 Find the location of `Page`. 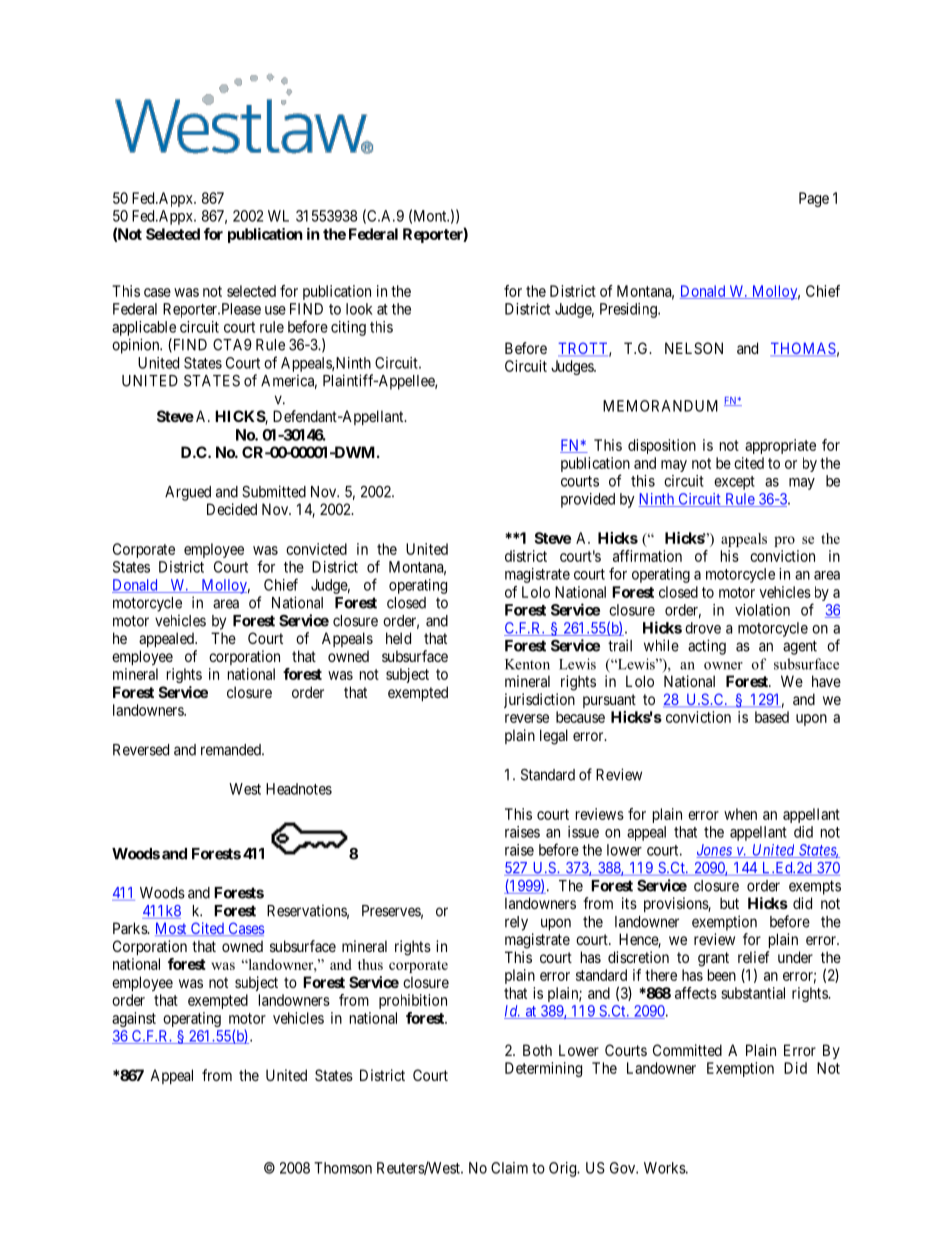

Page is located at coordinates (814, 199).
